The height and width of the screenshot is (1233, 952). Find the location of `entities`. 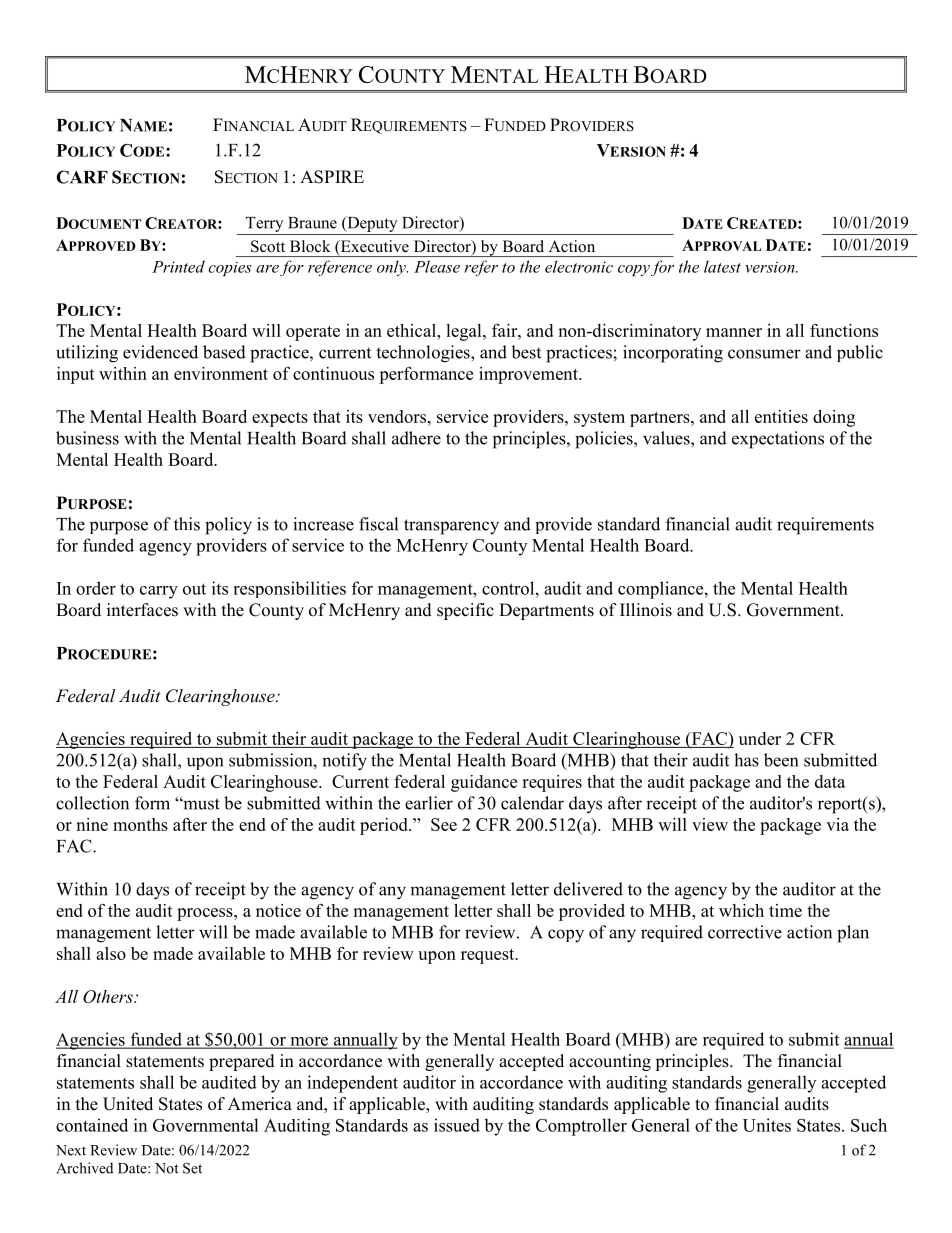

entities is located at coordinates (781, 416).
